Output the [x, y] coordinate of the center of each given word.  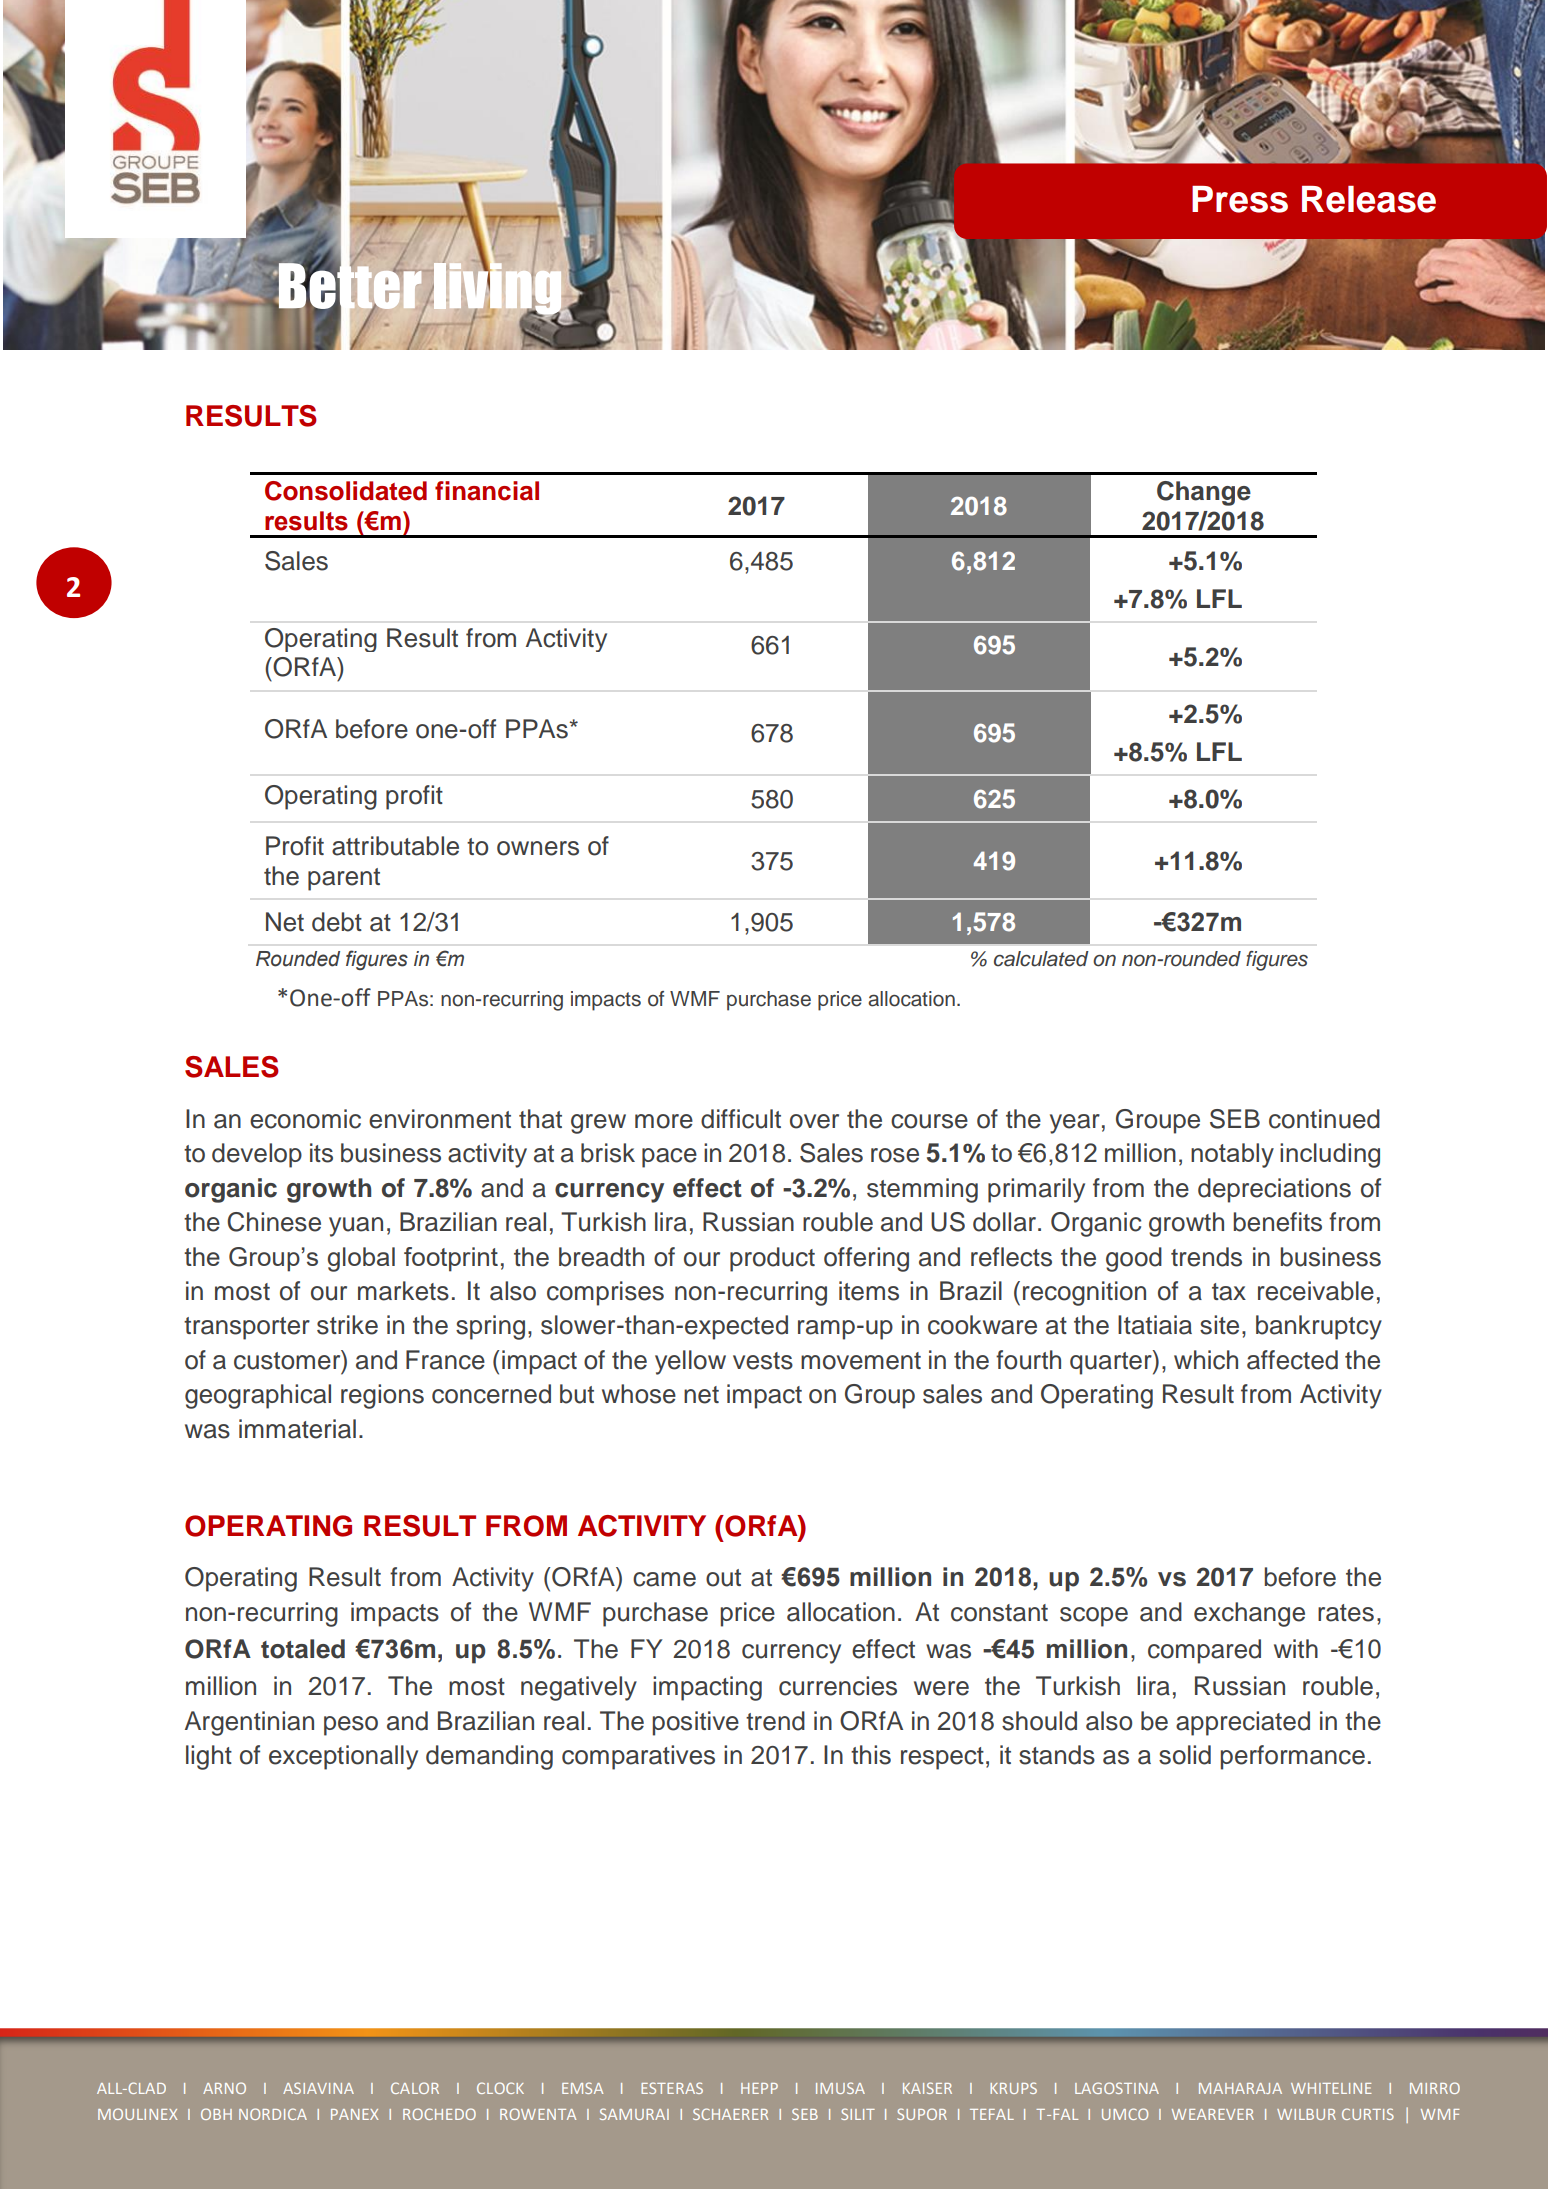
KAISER [927, 2088]
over [814, 1121]
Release [1369, 199]
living [496, 289]
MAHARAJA [1240, 2088]
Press [1240, 199]
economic [305, 1119]
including [1330, 1155]
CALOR [415, 2088]
